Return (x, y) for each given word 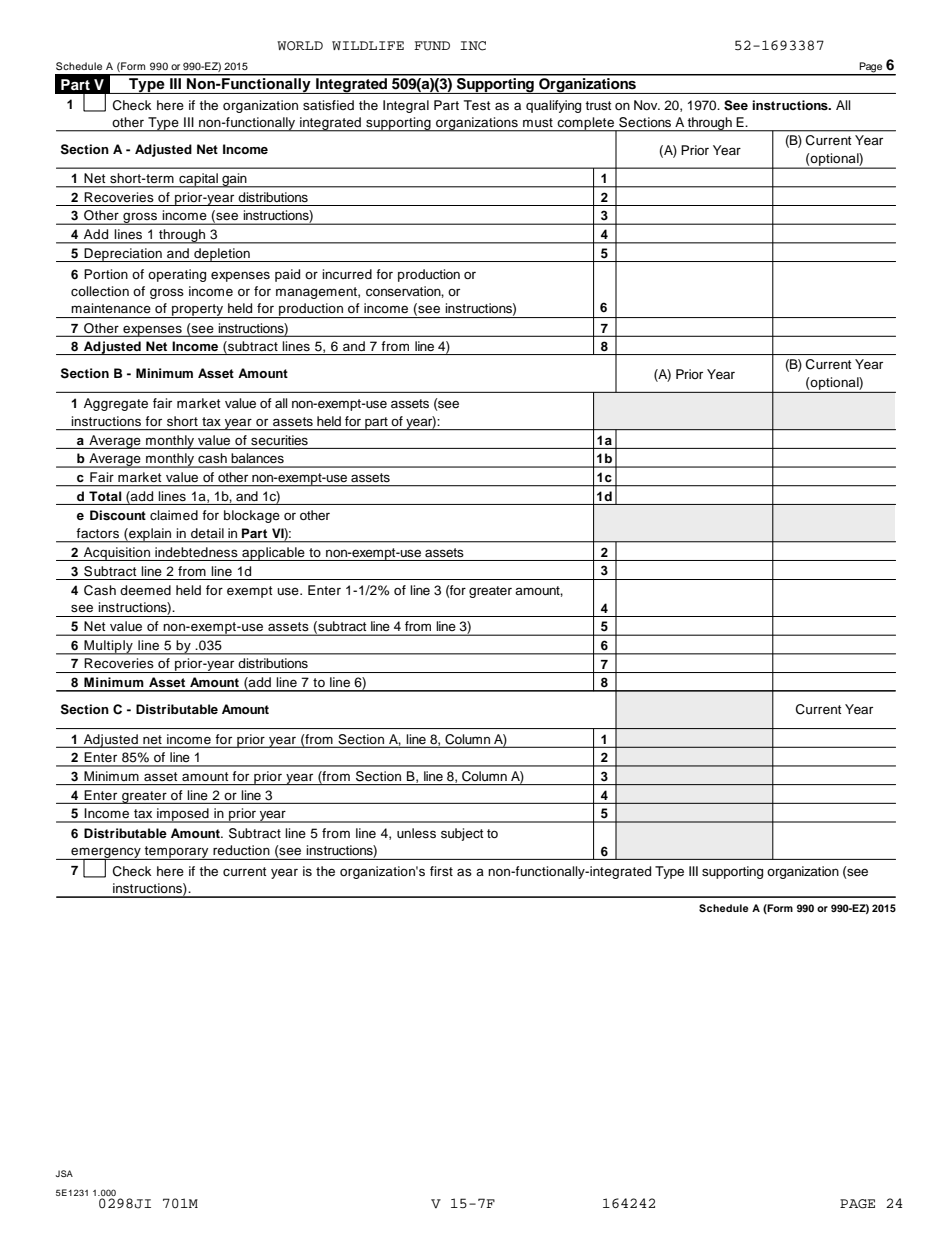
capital (198, 180)
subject (462, 834)
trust (598, 105)
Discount (118, 515)
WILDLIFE (368, 45)
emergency (106, 854)
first (441, 871)
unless (416, 833)
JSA (64, 1173)
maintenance (111, 308)
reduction (241, 850)
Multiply (109, 647)
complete (585, 124)
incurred (347, 274)
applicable (273, 554)
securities (279, 440)
